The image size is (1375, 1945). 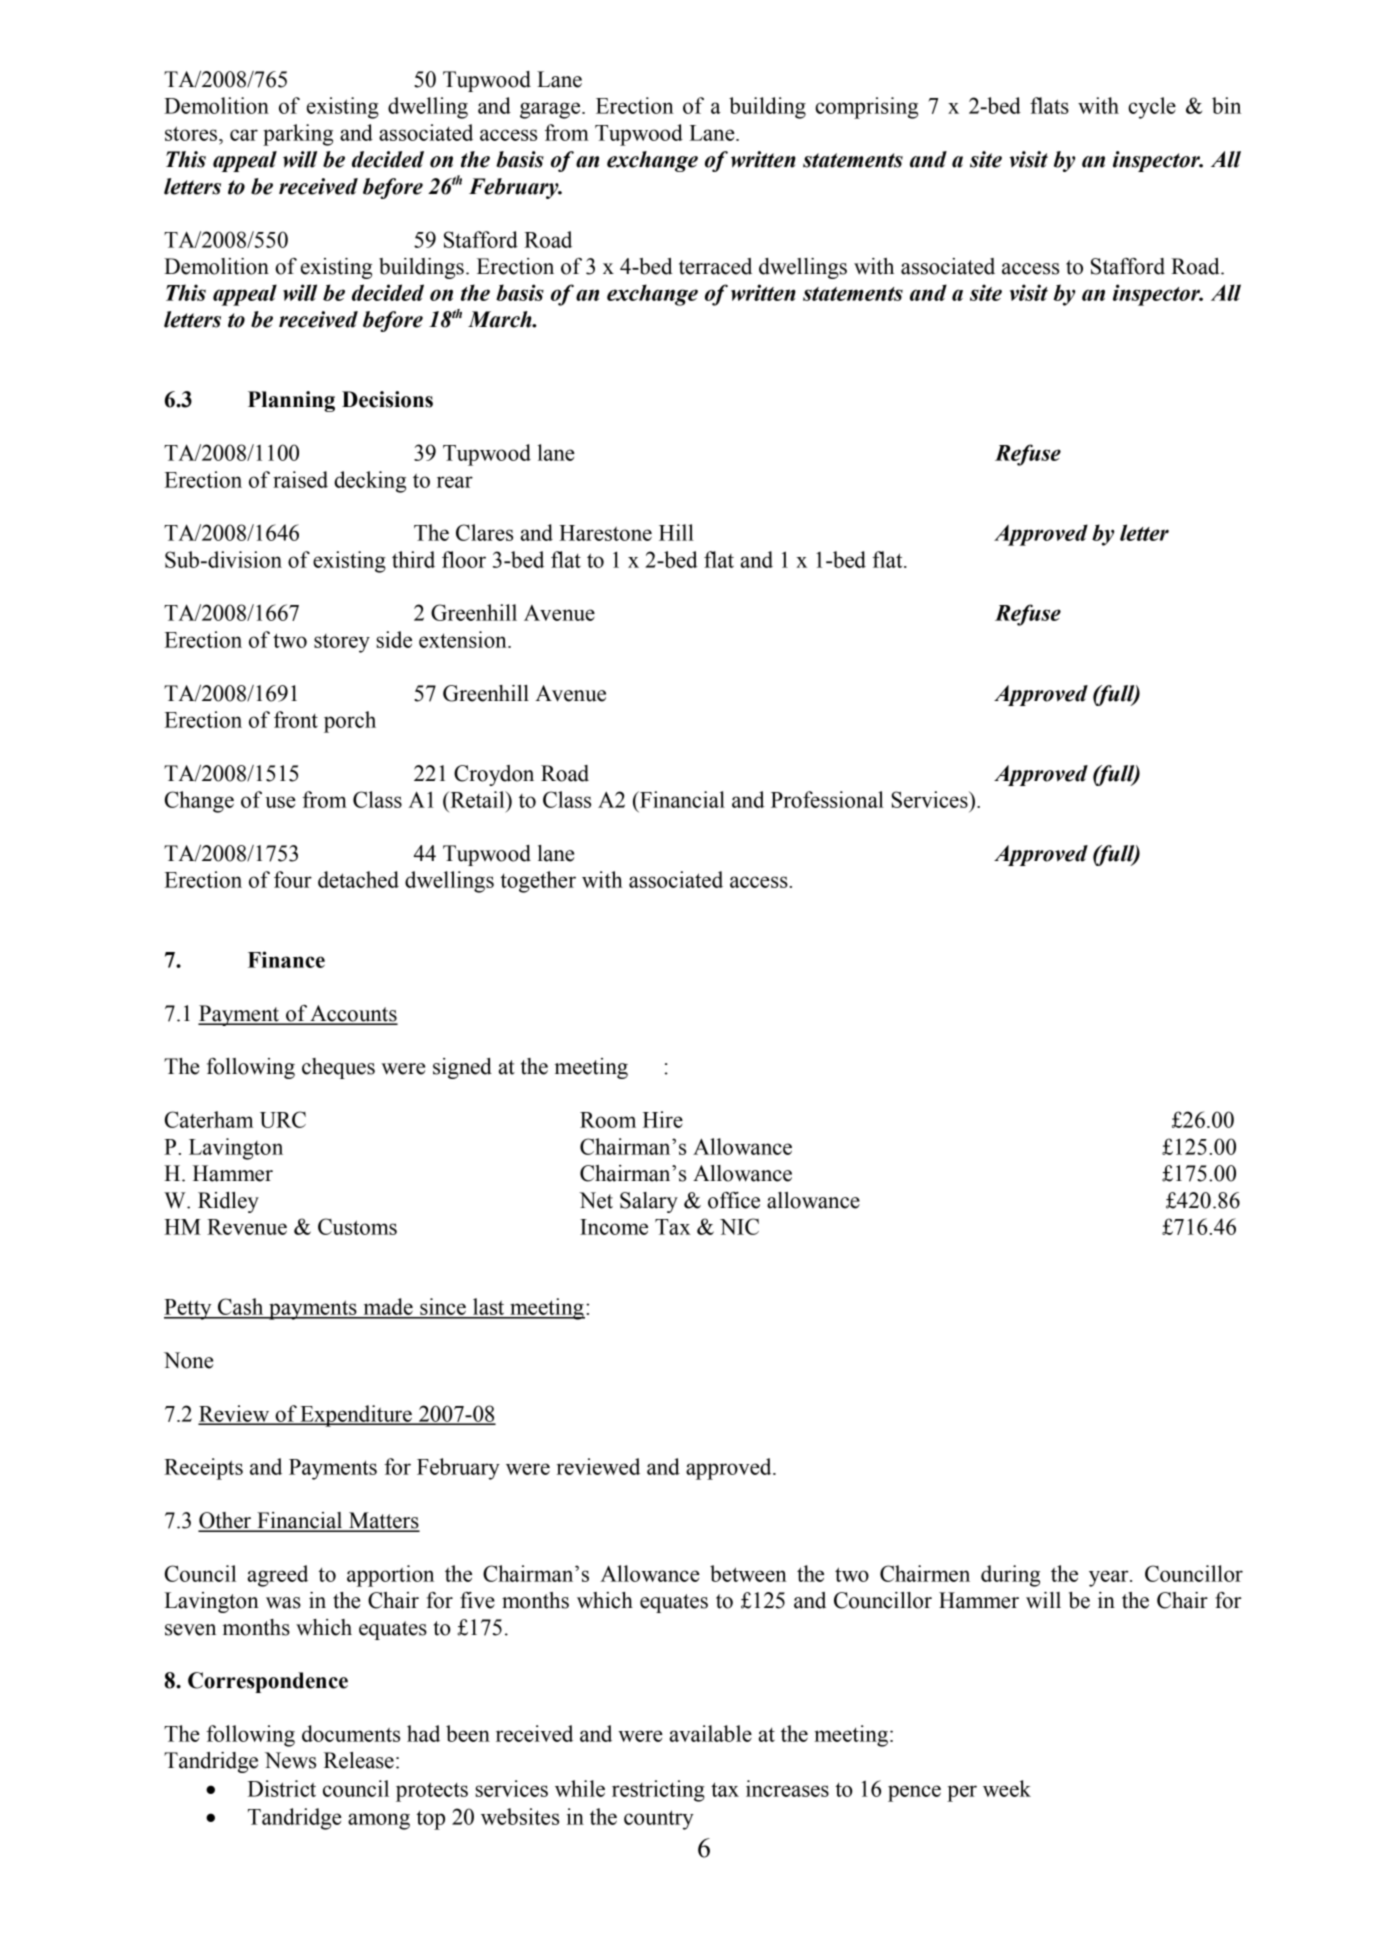 What do you see at coordinates (1110, 1578) in the image?
I see `year` at bounding box center [1110, 1578].
